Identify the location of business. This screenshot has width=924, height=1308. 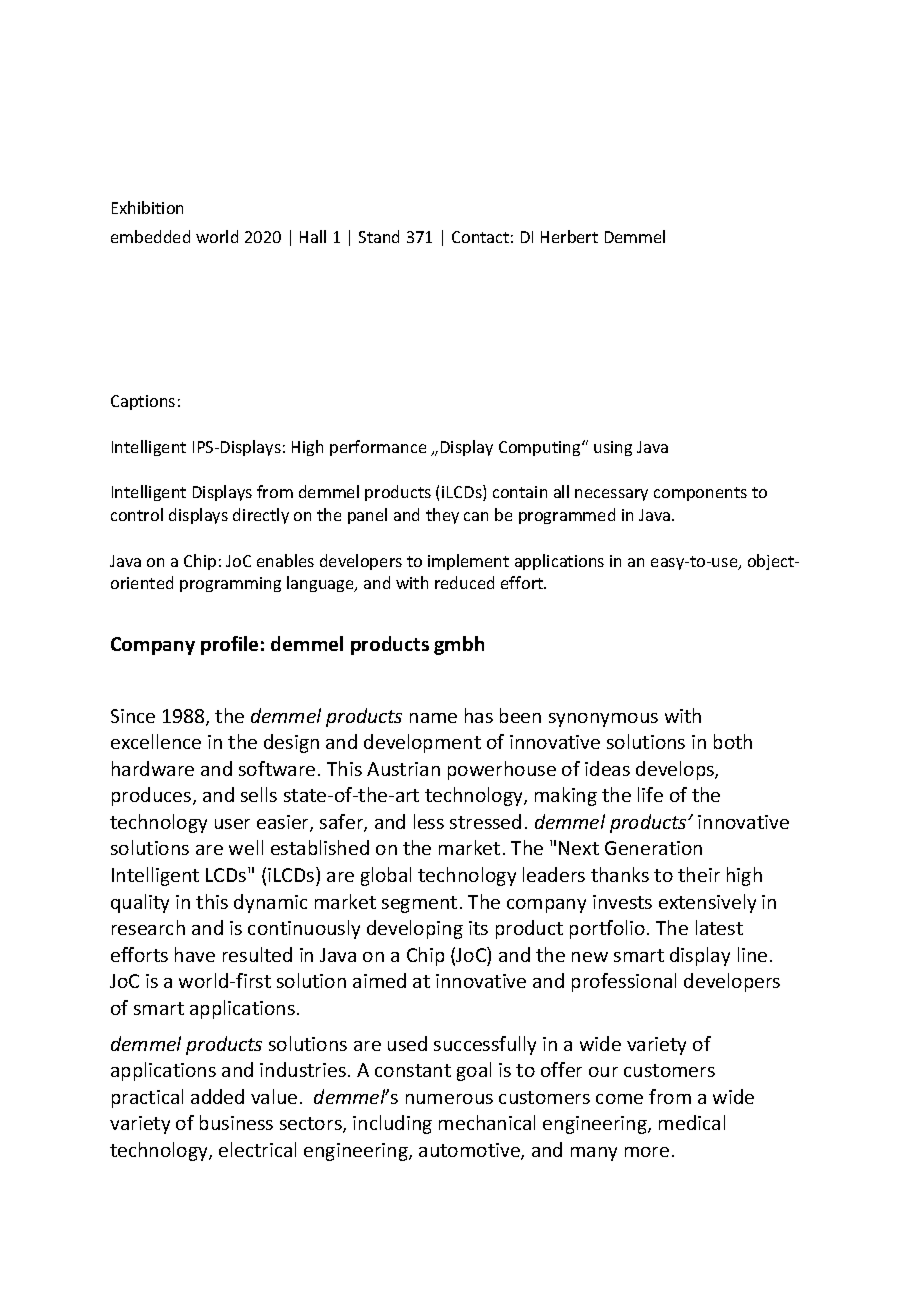
(236, 1122).
